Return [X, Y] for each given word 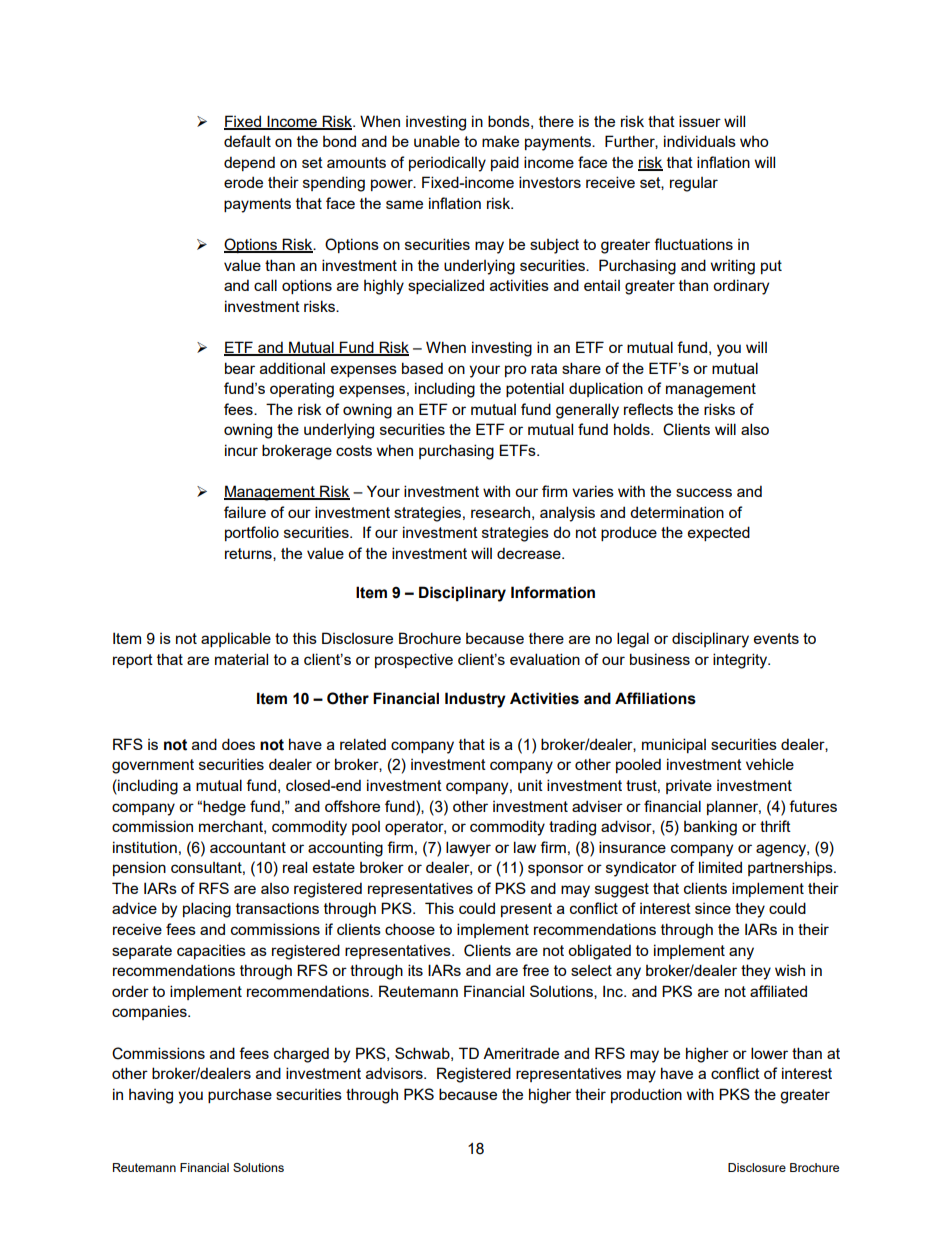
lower [769, 1053]
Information [553, 592]
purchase [240, 1095]
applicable [236, 639]
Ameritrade [521, 1053]
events [776, 638]
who [754, 141]
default [247, 141]
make [500, 141]
